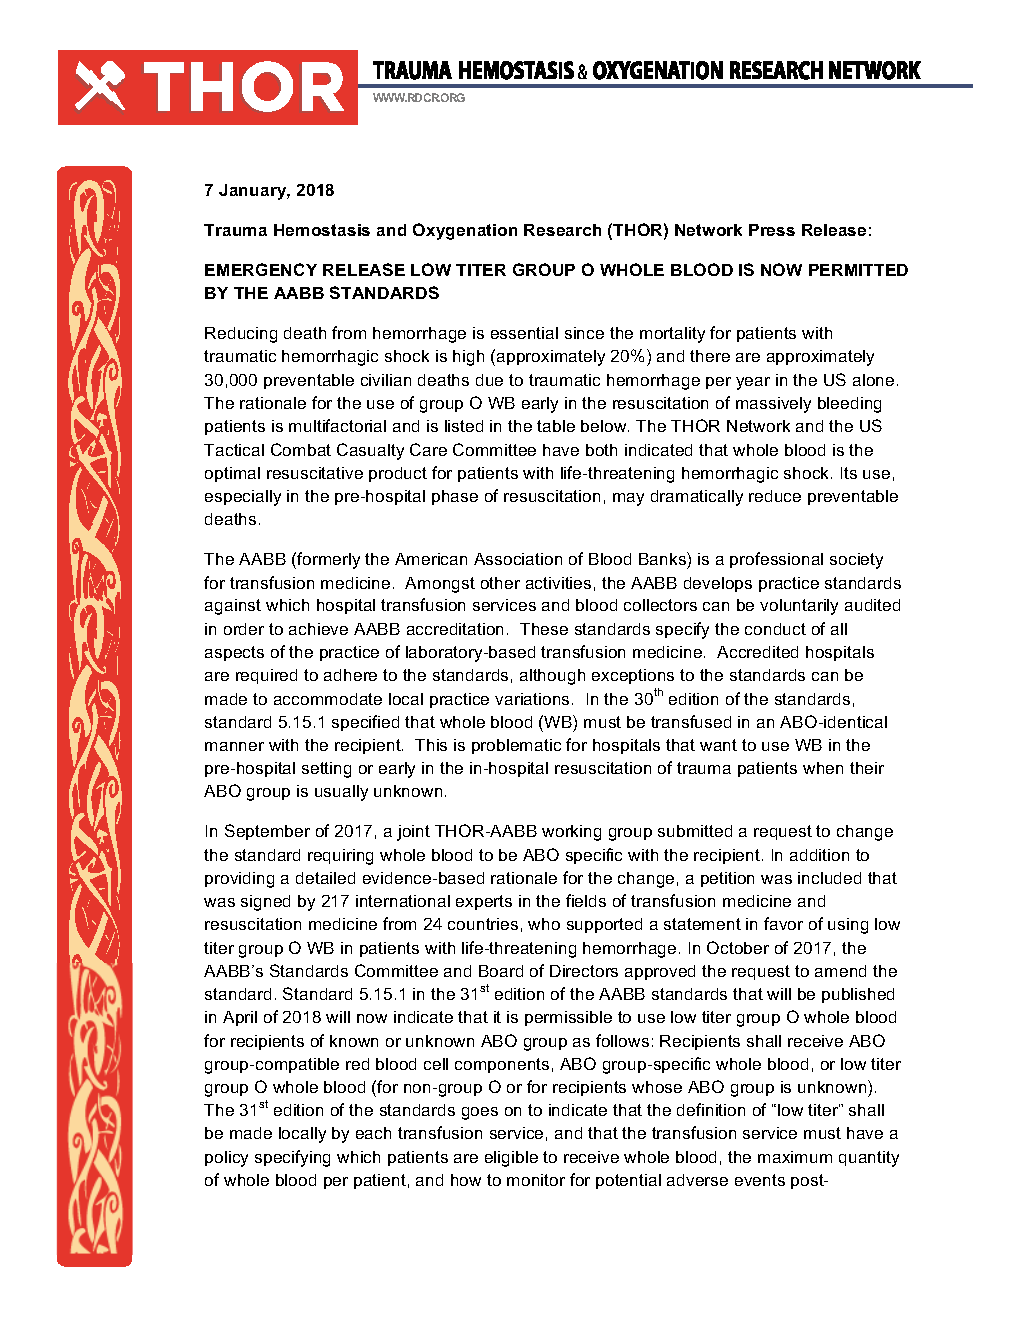 This document has width=1024, height=1325. What do you see at coordinates (772, 230) in the document?
I see `Press` at bounding box center [772, 230].
